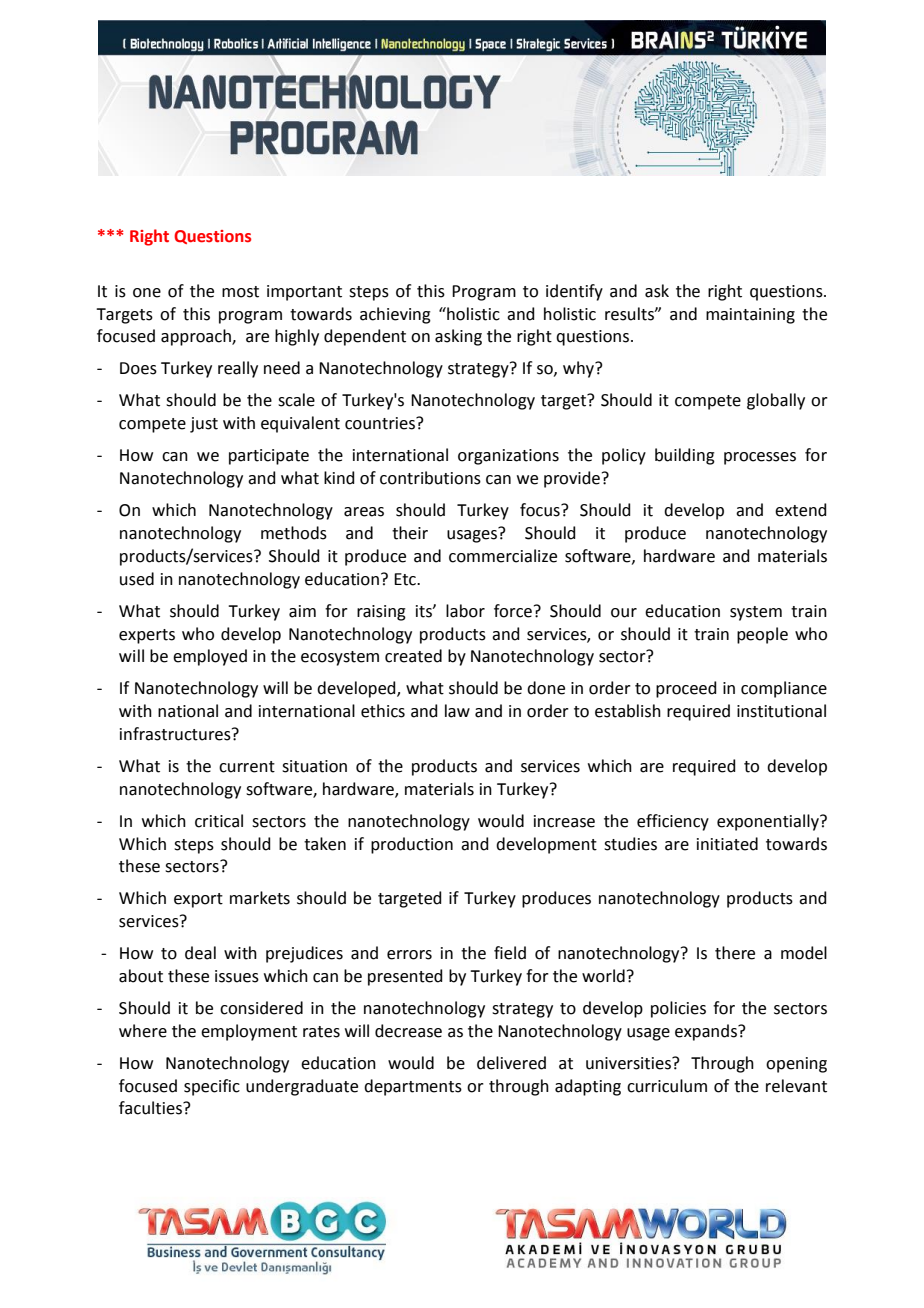 This screenshot has width=924, height=1308. Describe the element at coordinates (197, 337) in the screenshot. I see `approach` at that location.
